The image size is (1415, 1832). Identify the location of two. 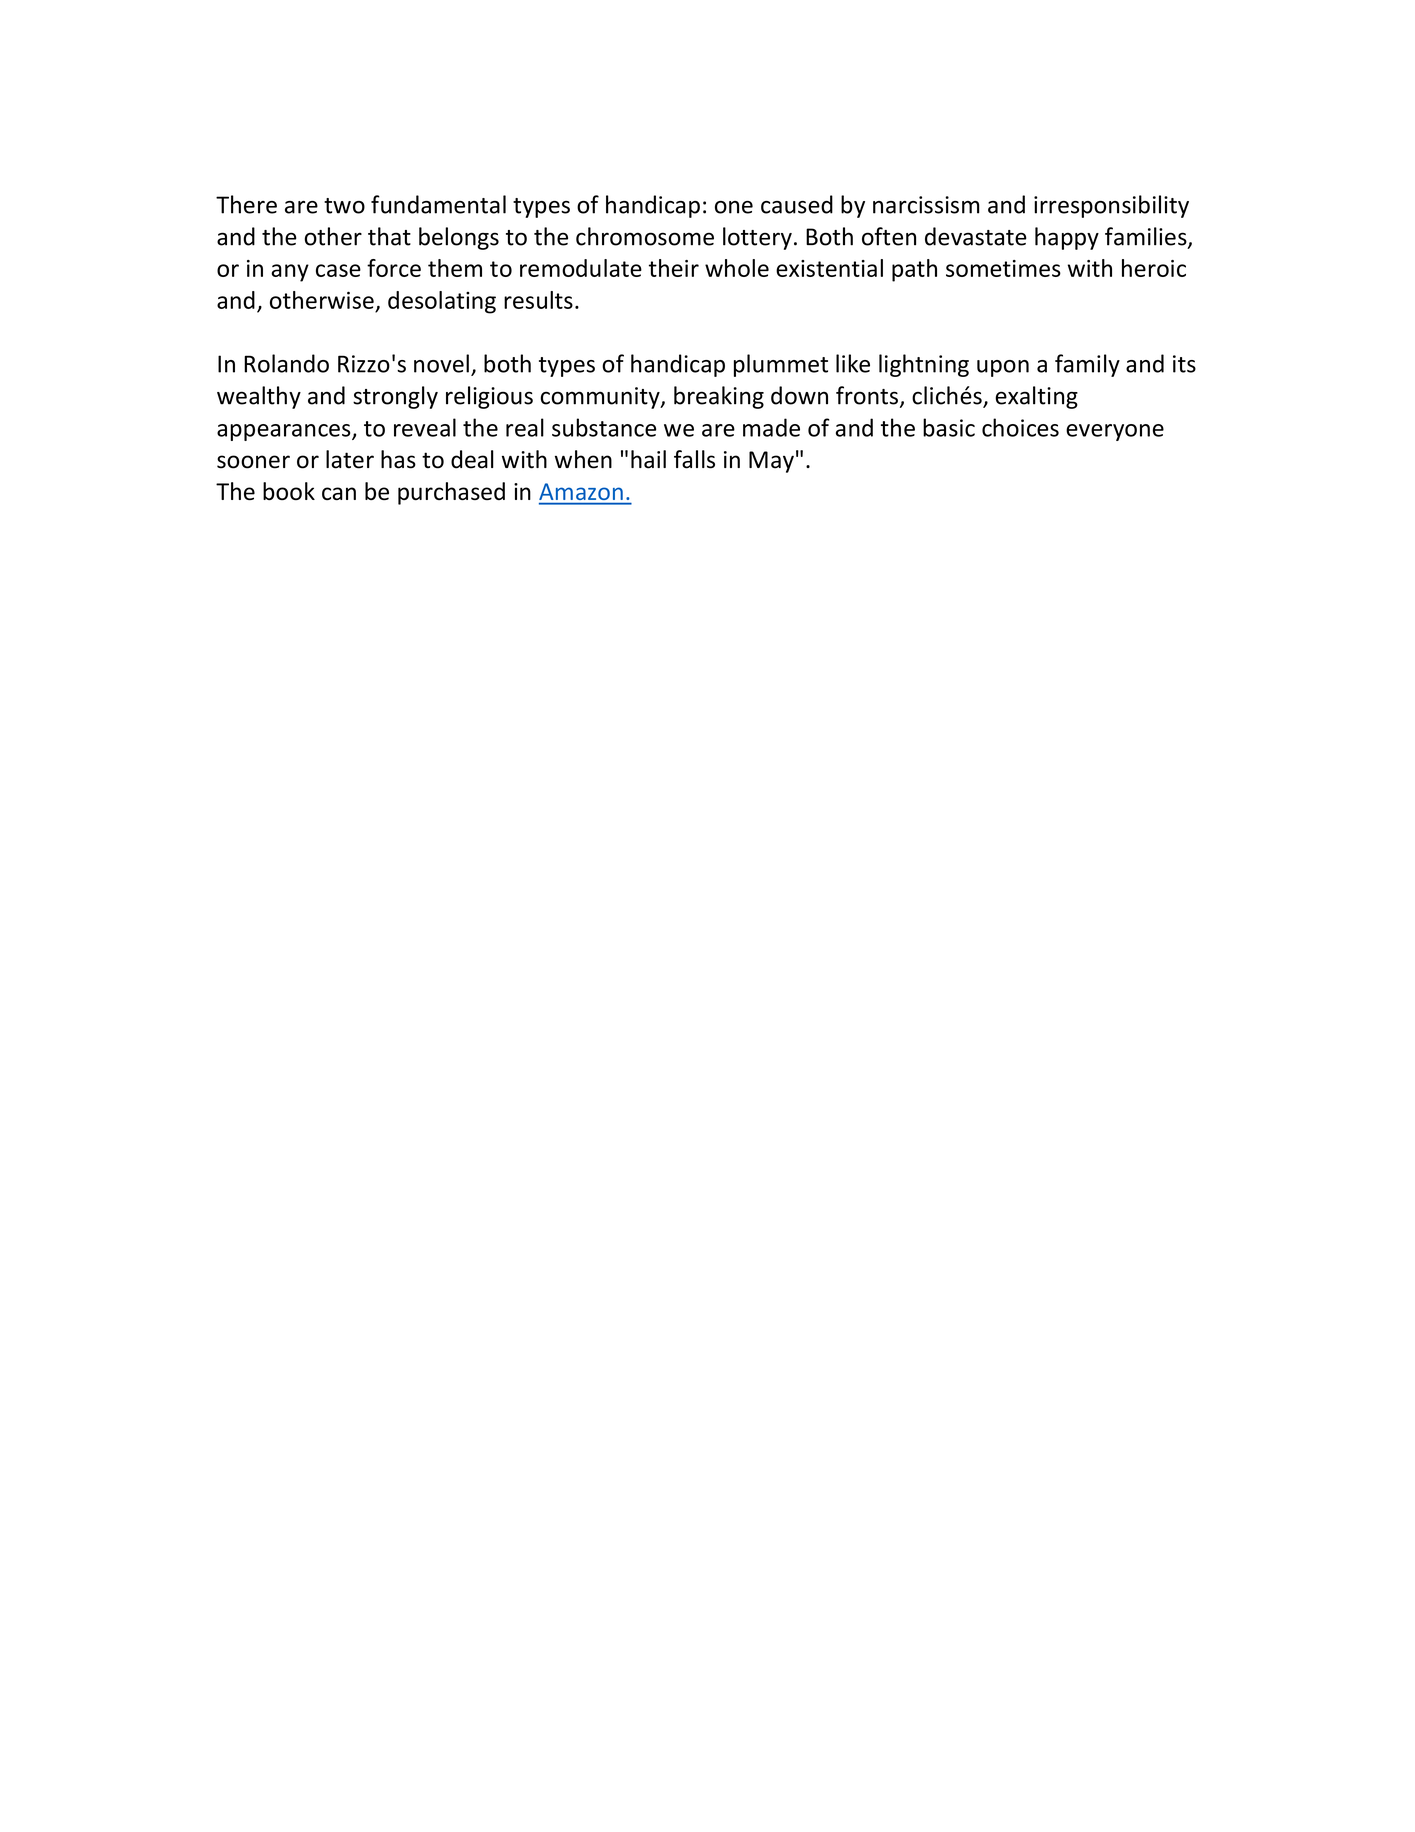
(344, 206).
